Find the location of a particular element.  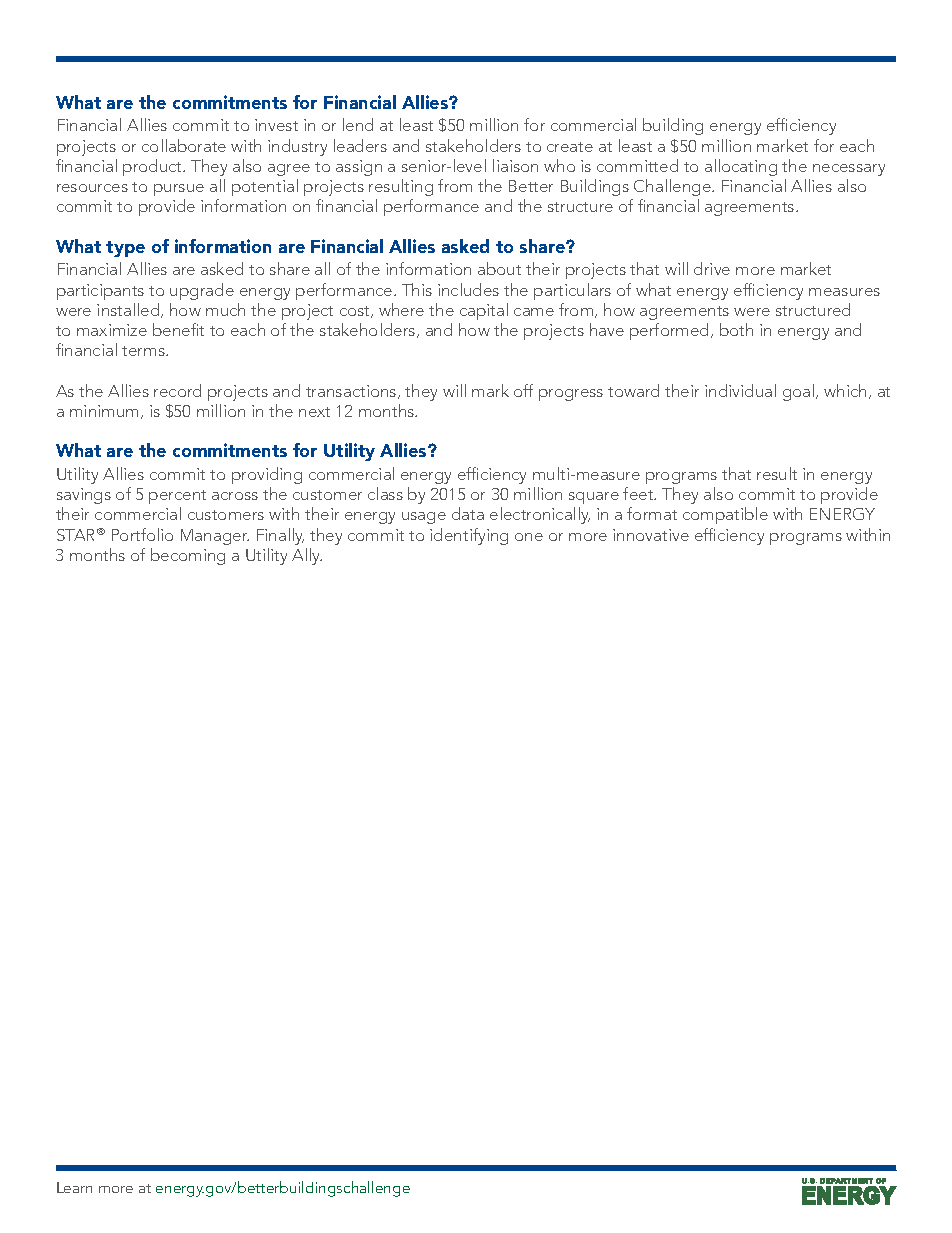

liaison is located at coordinates (515, 165).
